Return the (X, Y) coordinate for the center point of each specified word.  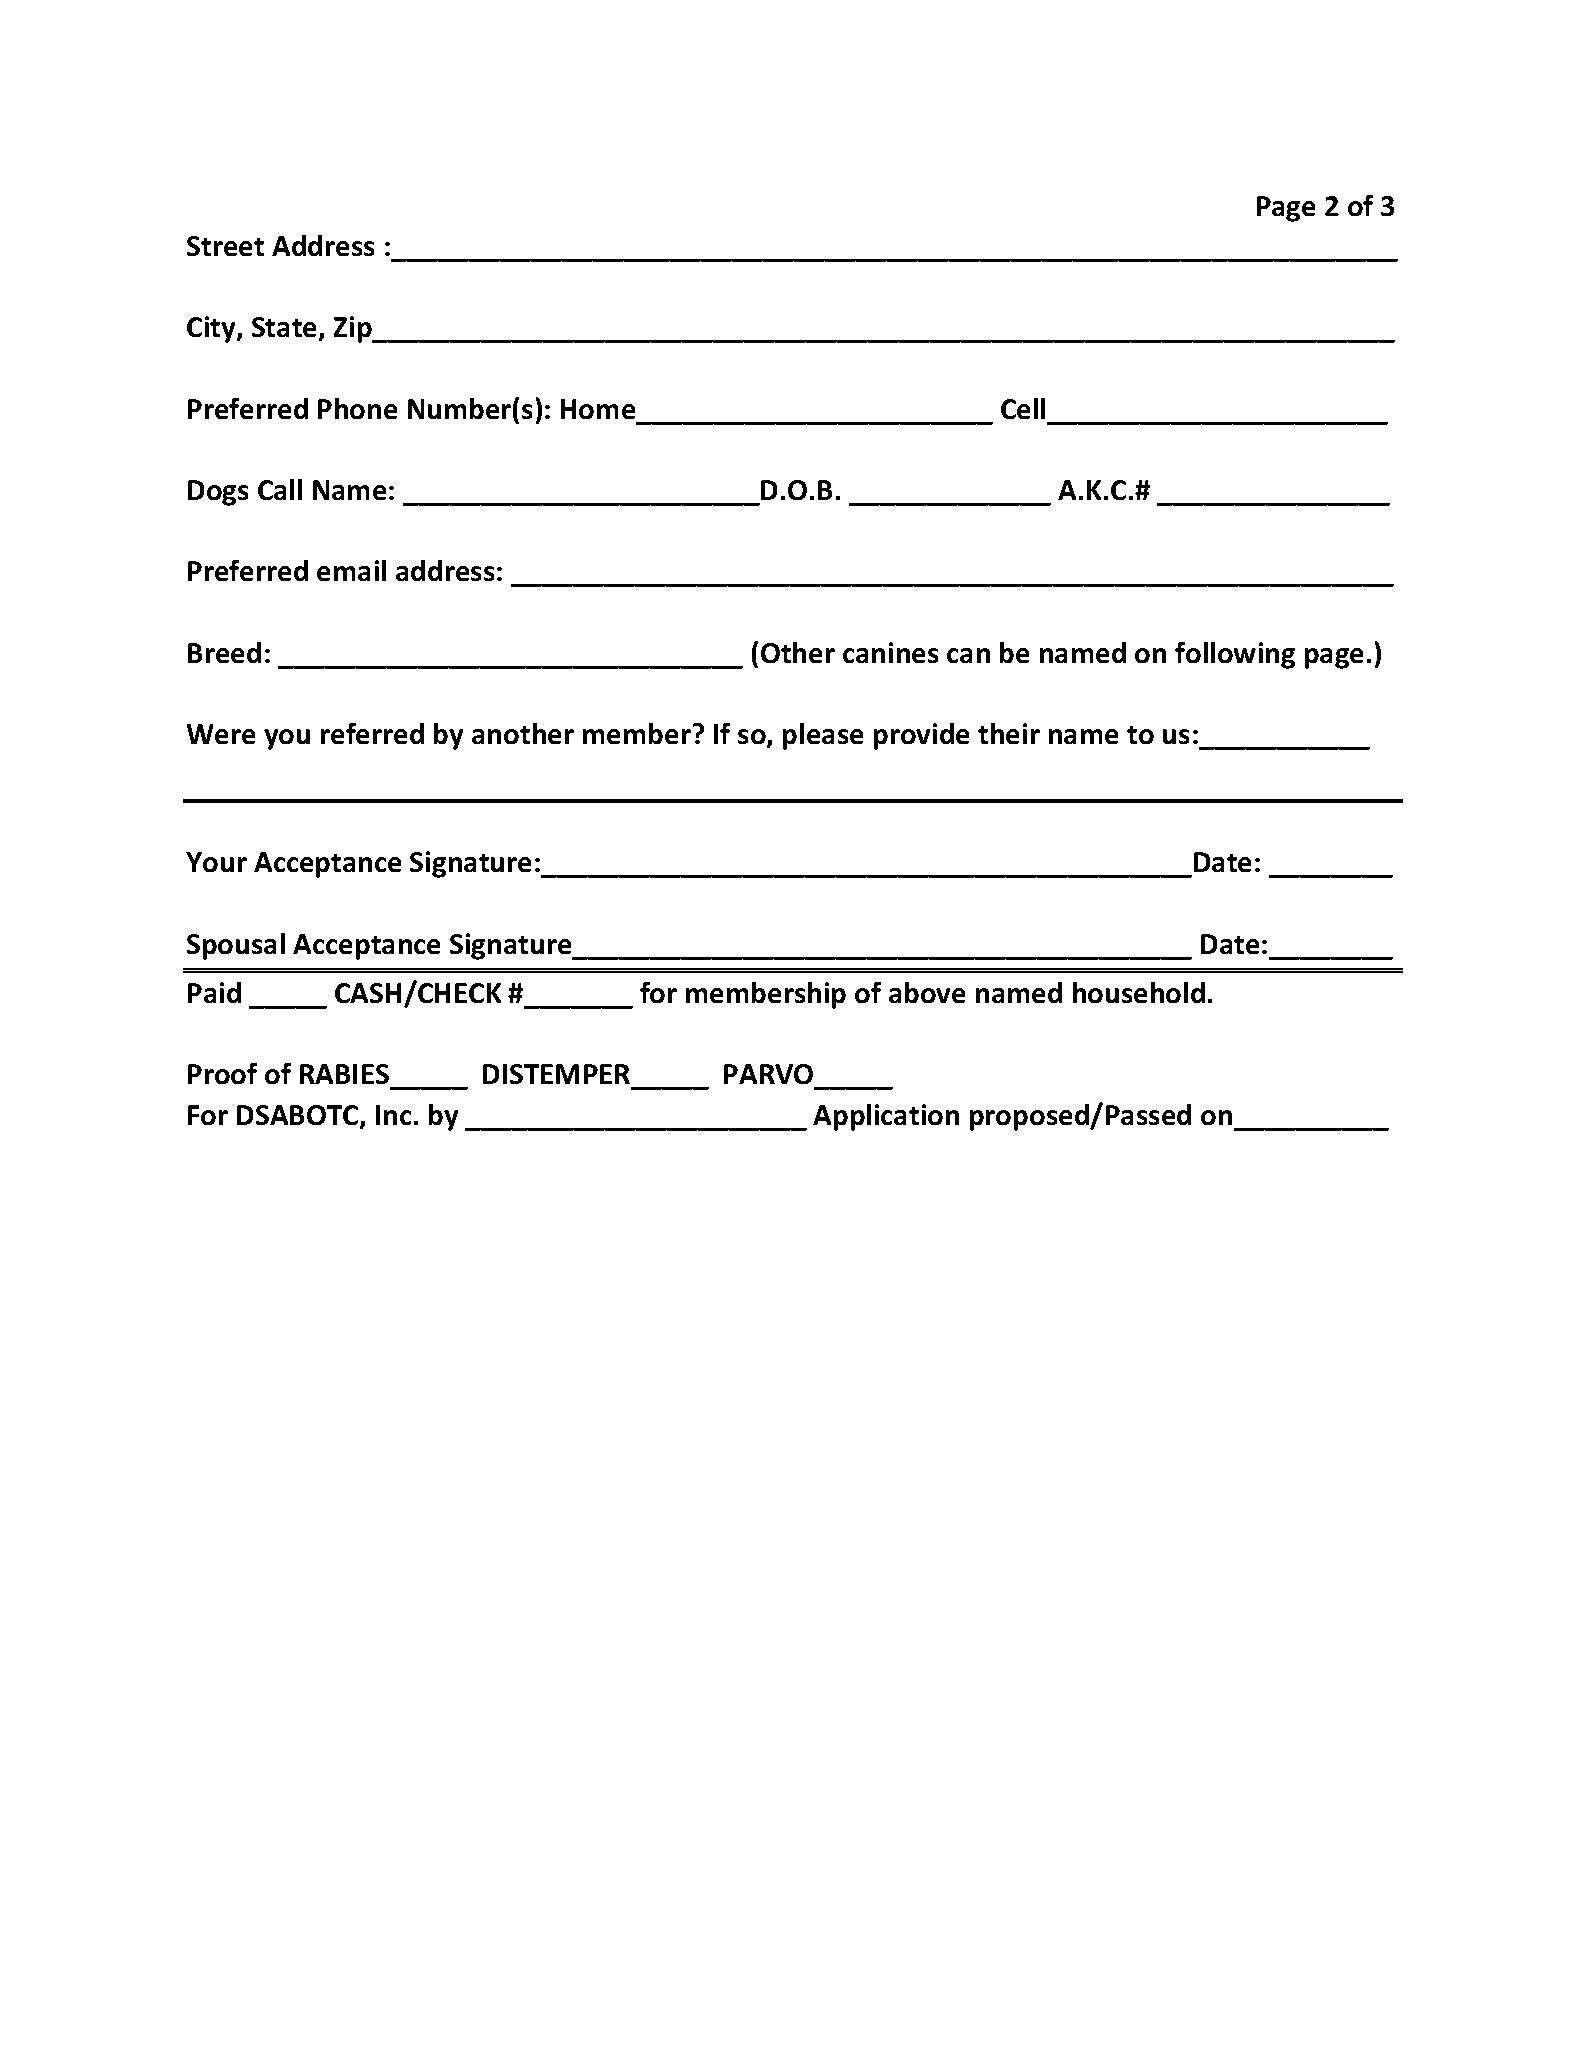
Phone (357, 408)
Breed (224, 652)
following (1235, 655)
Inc (393, 1115)
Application (886, 1117)
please (823, 736)
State (286, 329)
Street (225, 246)
